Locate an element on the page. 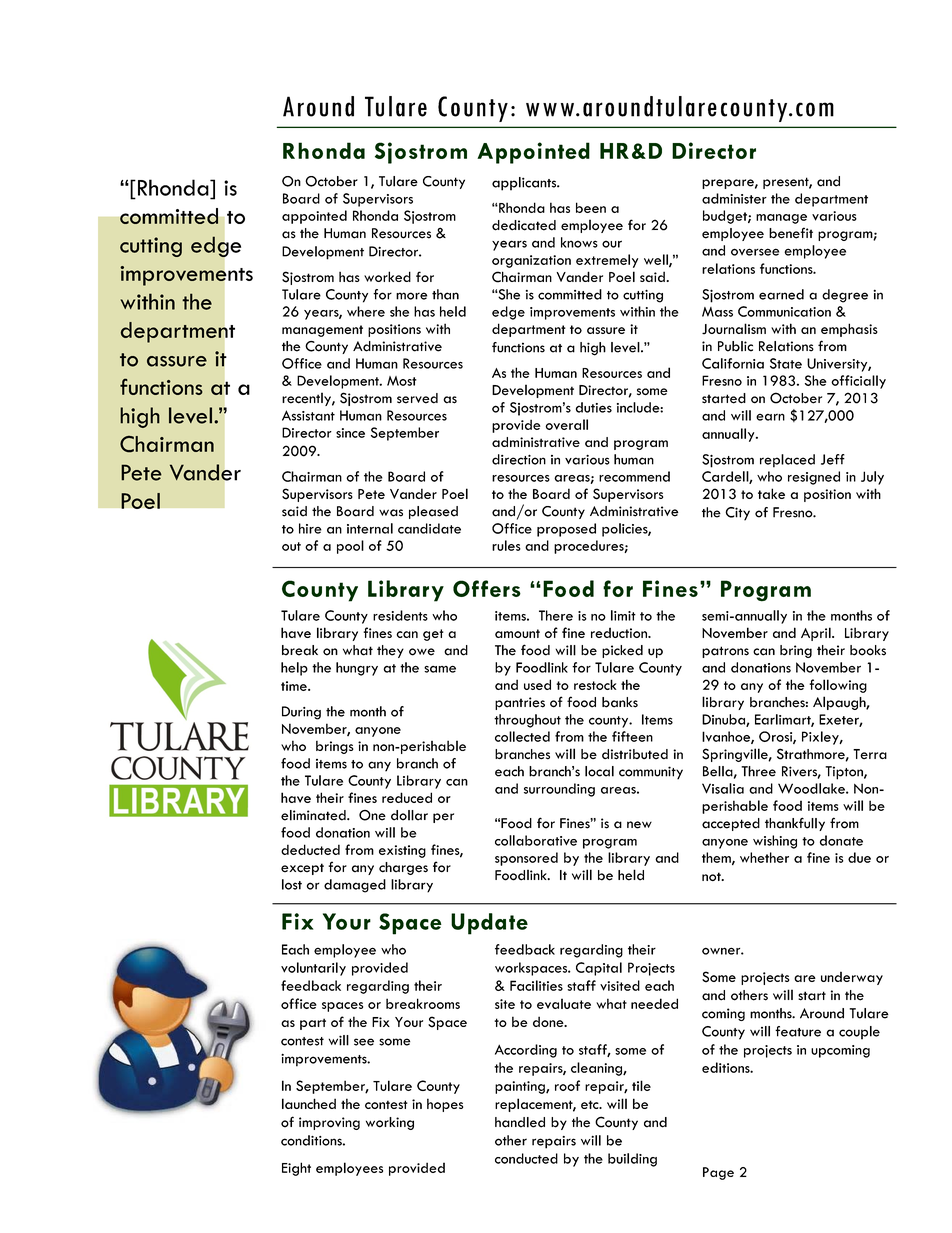 The height and width of the document is (1233, 952). overall is located at coordinates (566, 424).
